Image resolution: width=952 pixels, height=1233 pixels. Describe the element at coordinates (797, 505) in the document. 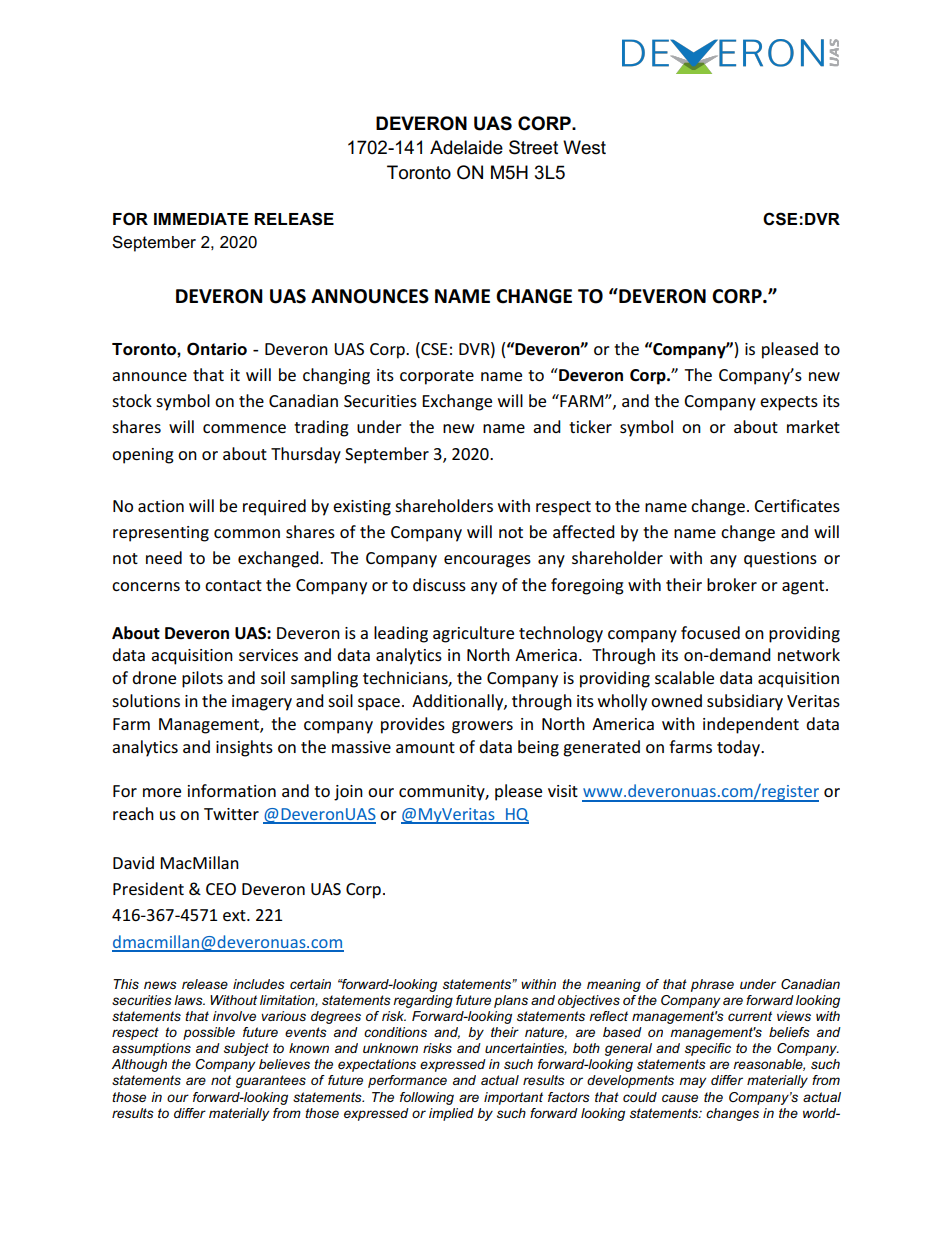

I see `Certificates` at that location.
